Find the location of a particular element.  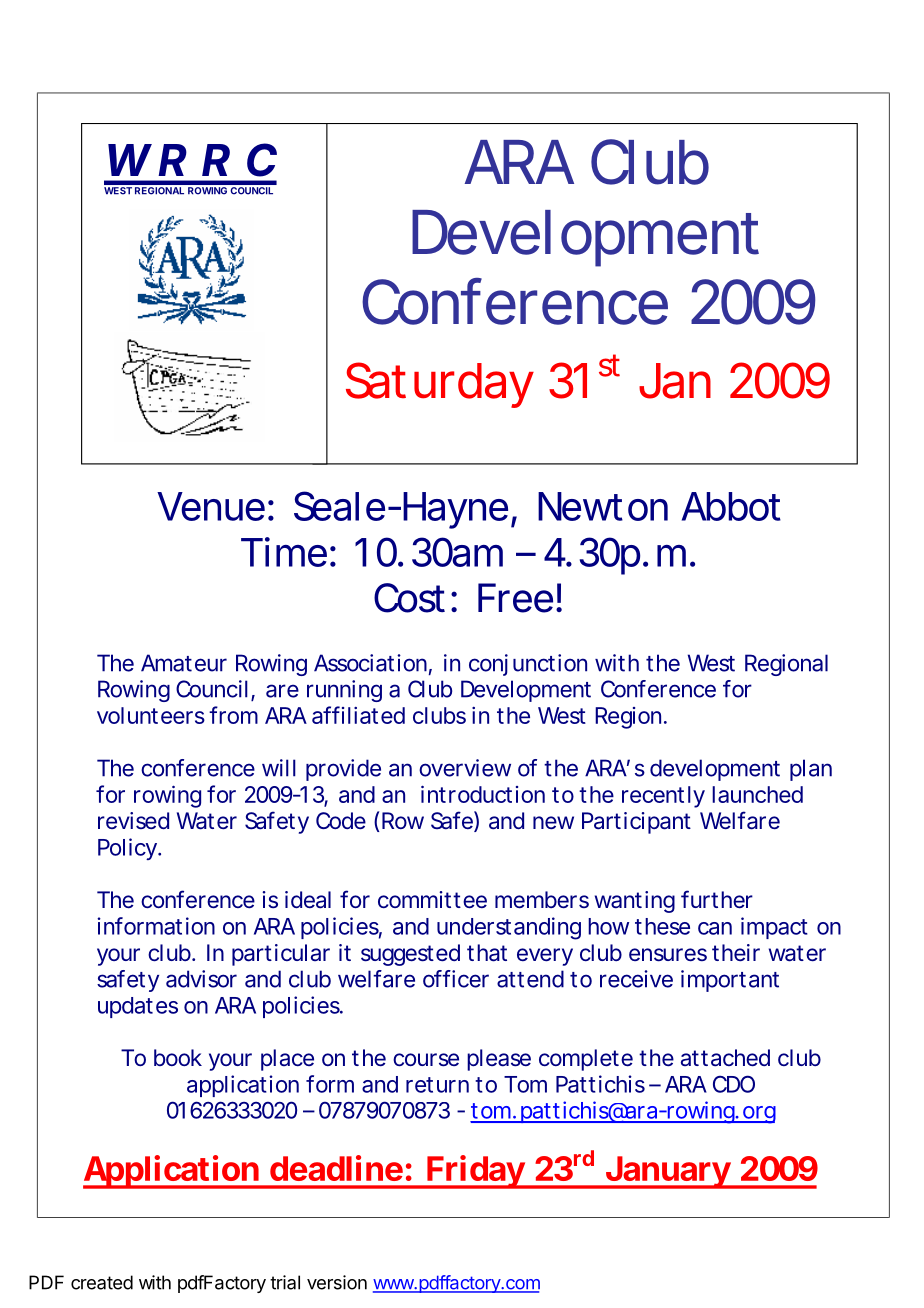

Saturday is located at coordinates (440, 385).
